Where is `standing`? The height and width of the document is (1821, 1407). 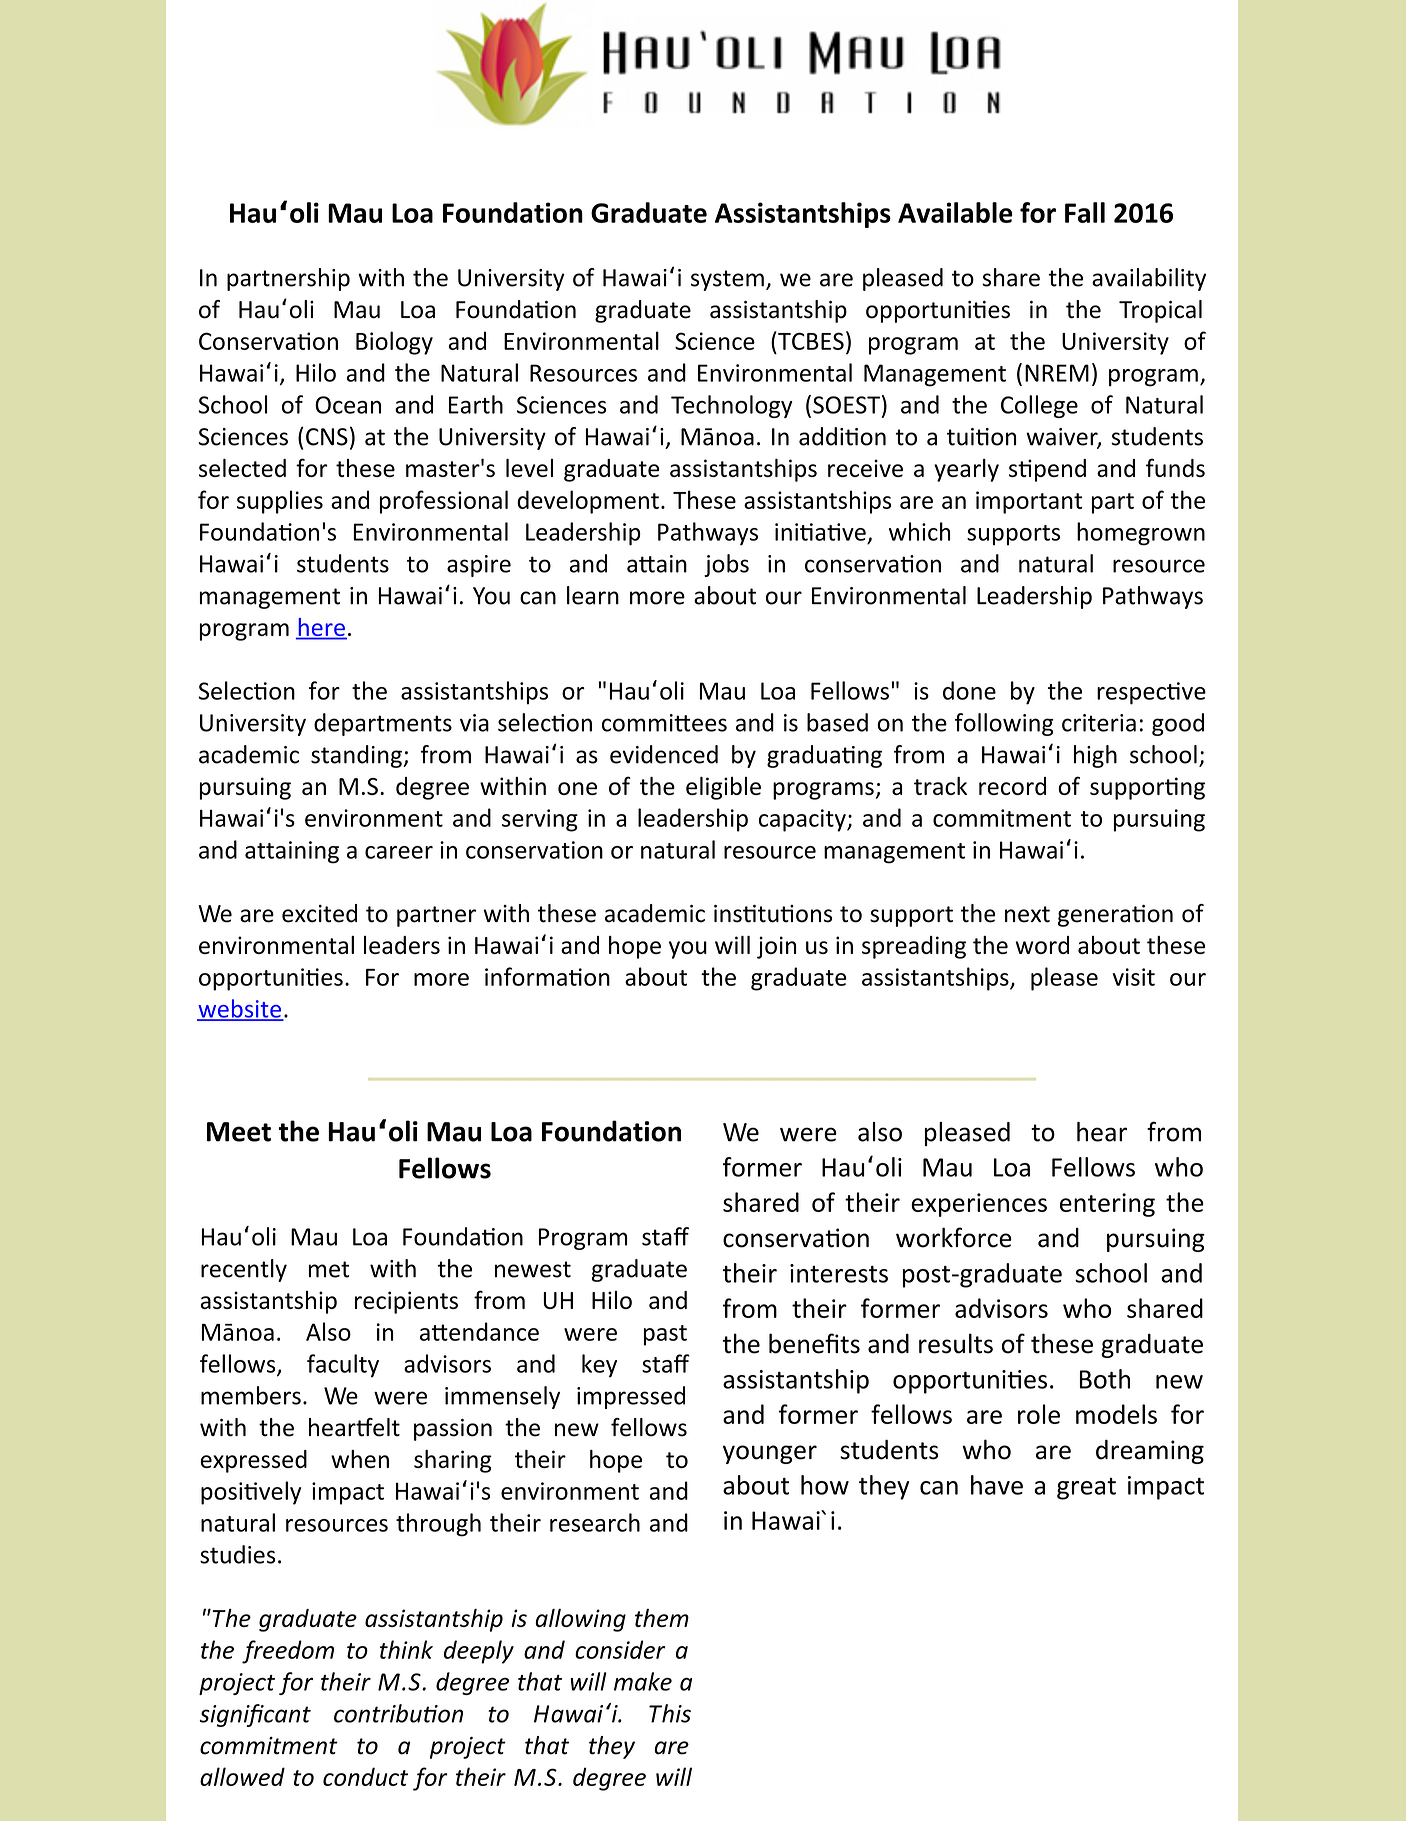 standing is located at coordinates (357, 756).
